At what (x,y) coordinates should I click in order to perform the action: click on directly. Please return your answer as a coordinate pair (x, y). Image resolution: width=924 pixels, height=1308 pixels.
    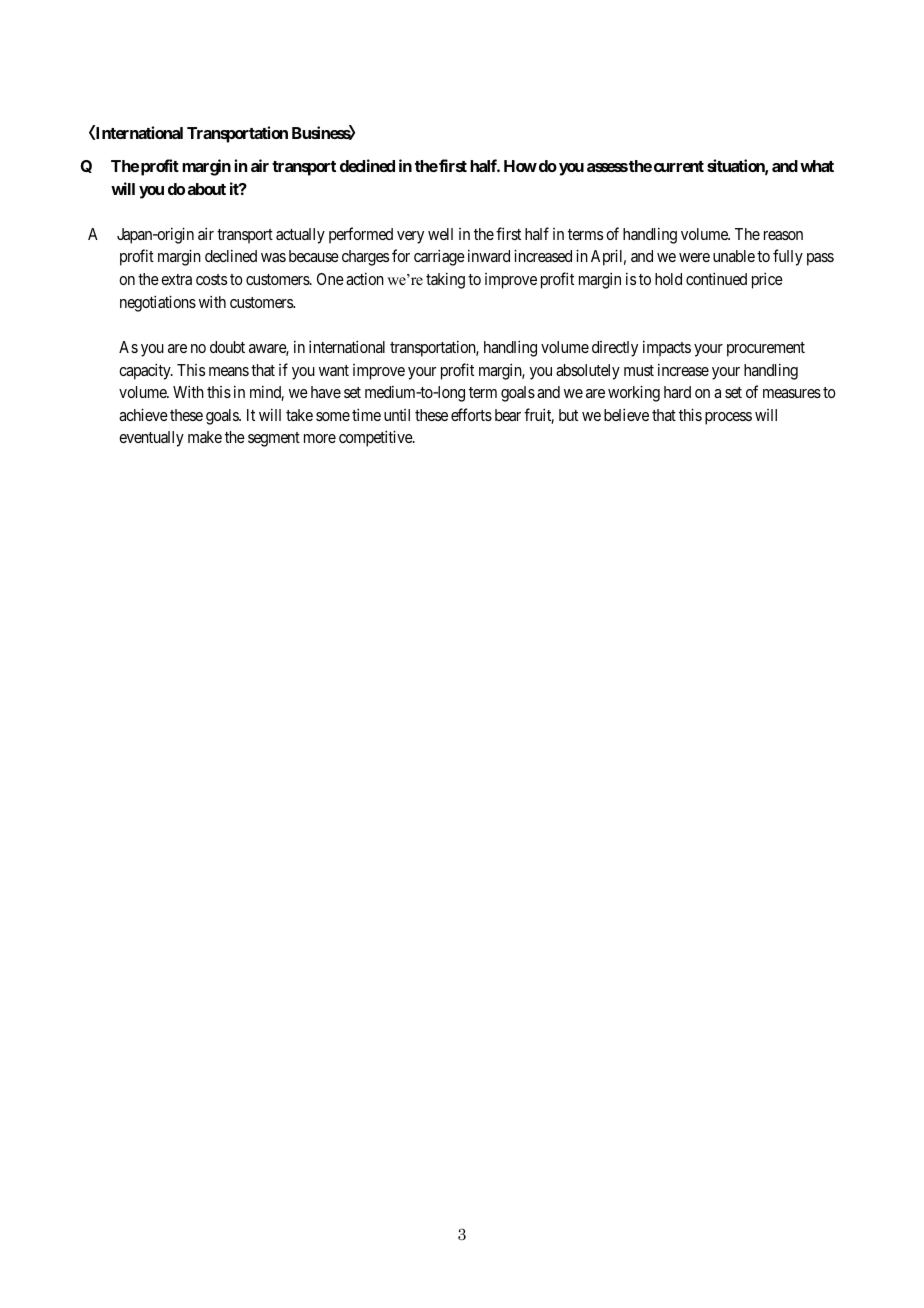
    Looking at the image, I should click on (615, 349).
